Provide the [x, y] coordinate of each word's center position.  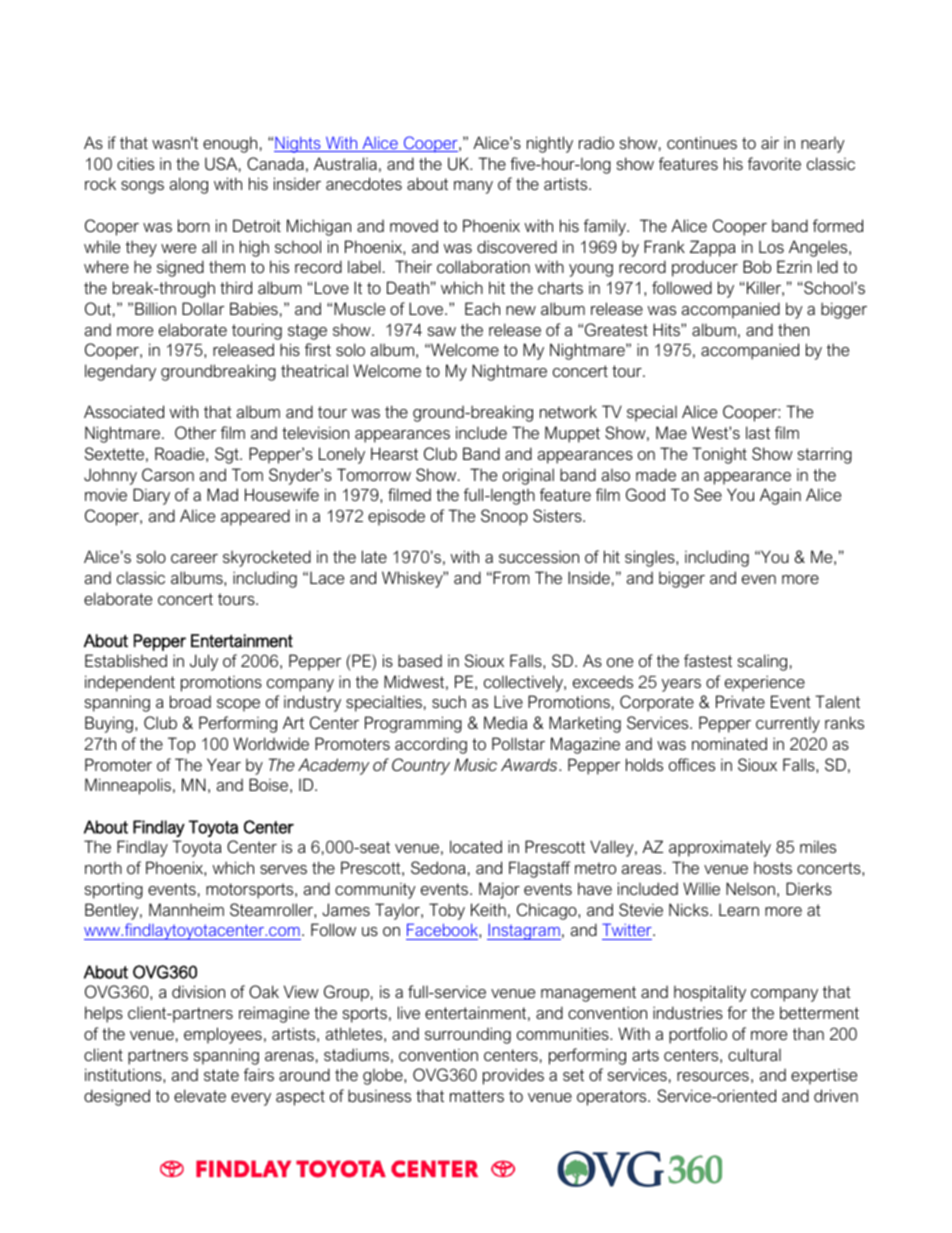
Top [181, 745]
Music [475, 764]
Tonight [719, 455]
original [528, 476]
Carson [168, 474]
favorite [774, 163]
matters [477, 1096]
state [221, 1075]
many [473, 187]
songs [142, 187]
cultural [754, 1054]
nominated [729, 743]
